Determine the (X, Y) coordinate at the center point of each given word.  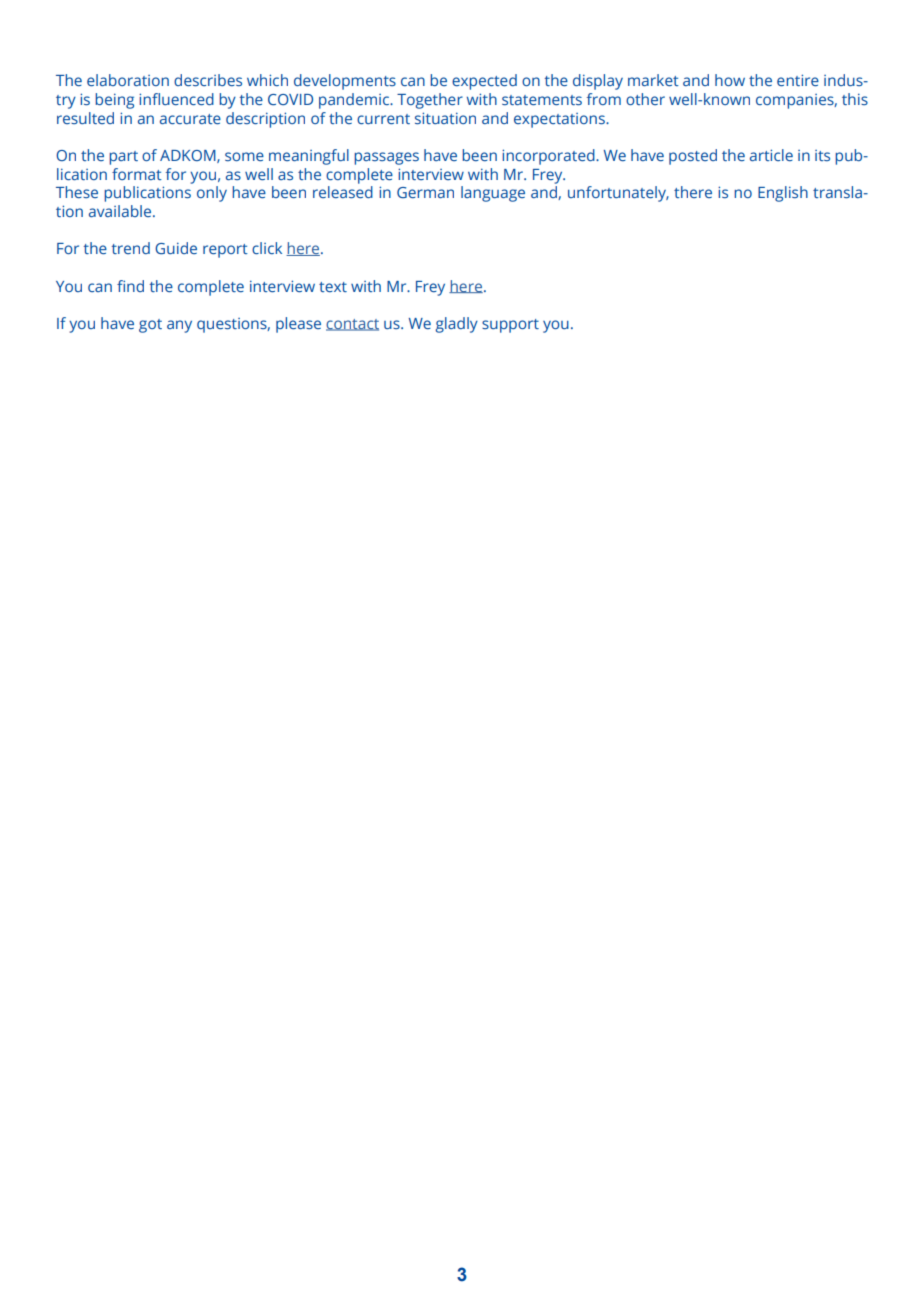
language (493, 194)
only (212, 194)
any (179, 326)
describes (208, 80)
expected (484, 82)
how (730, 80)
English (783, 194)
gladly (456, 325)
